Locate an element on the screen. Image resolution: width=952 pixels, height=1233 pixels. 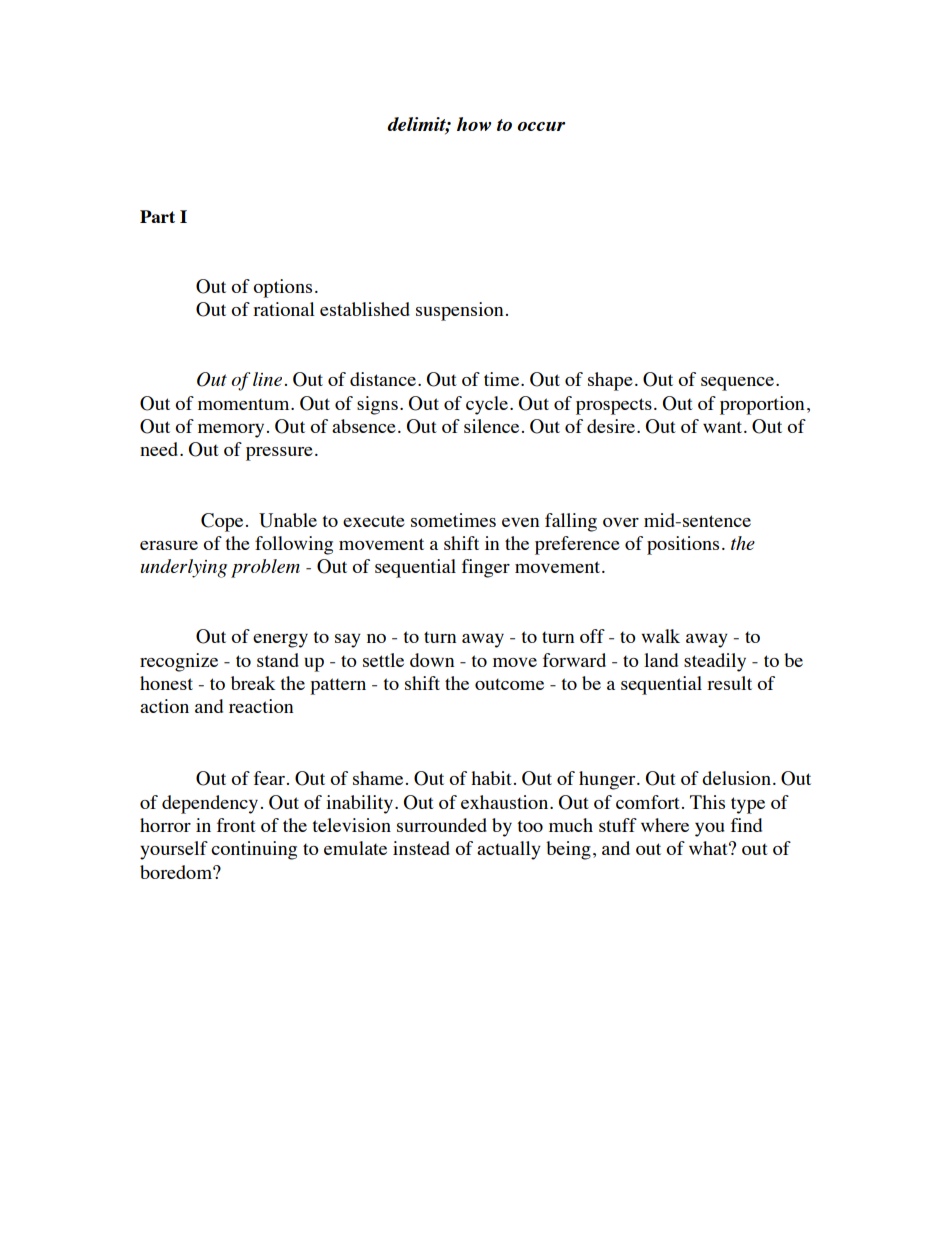
Part is located at coordinates (157, 216).
